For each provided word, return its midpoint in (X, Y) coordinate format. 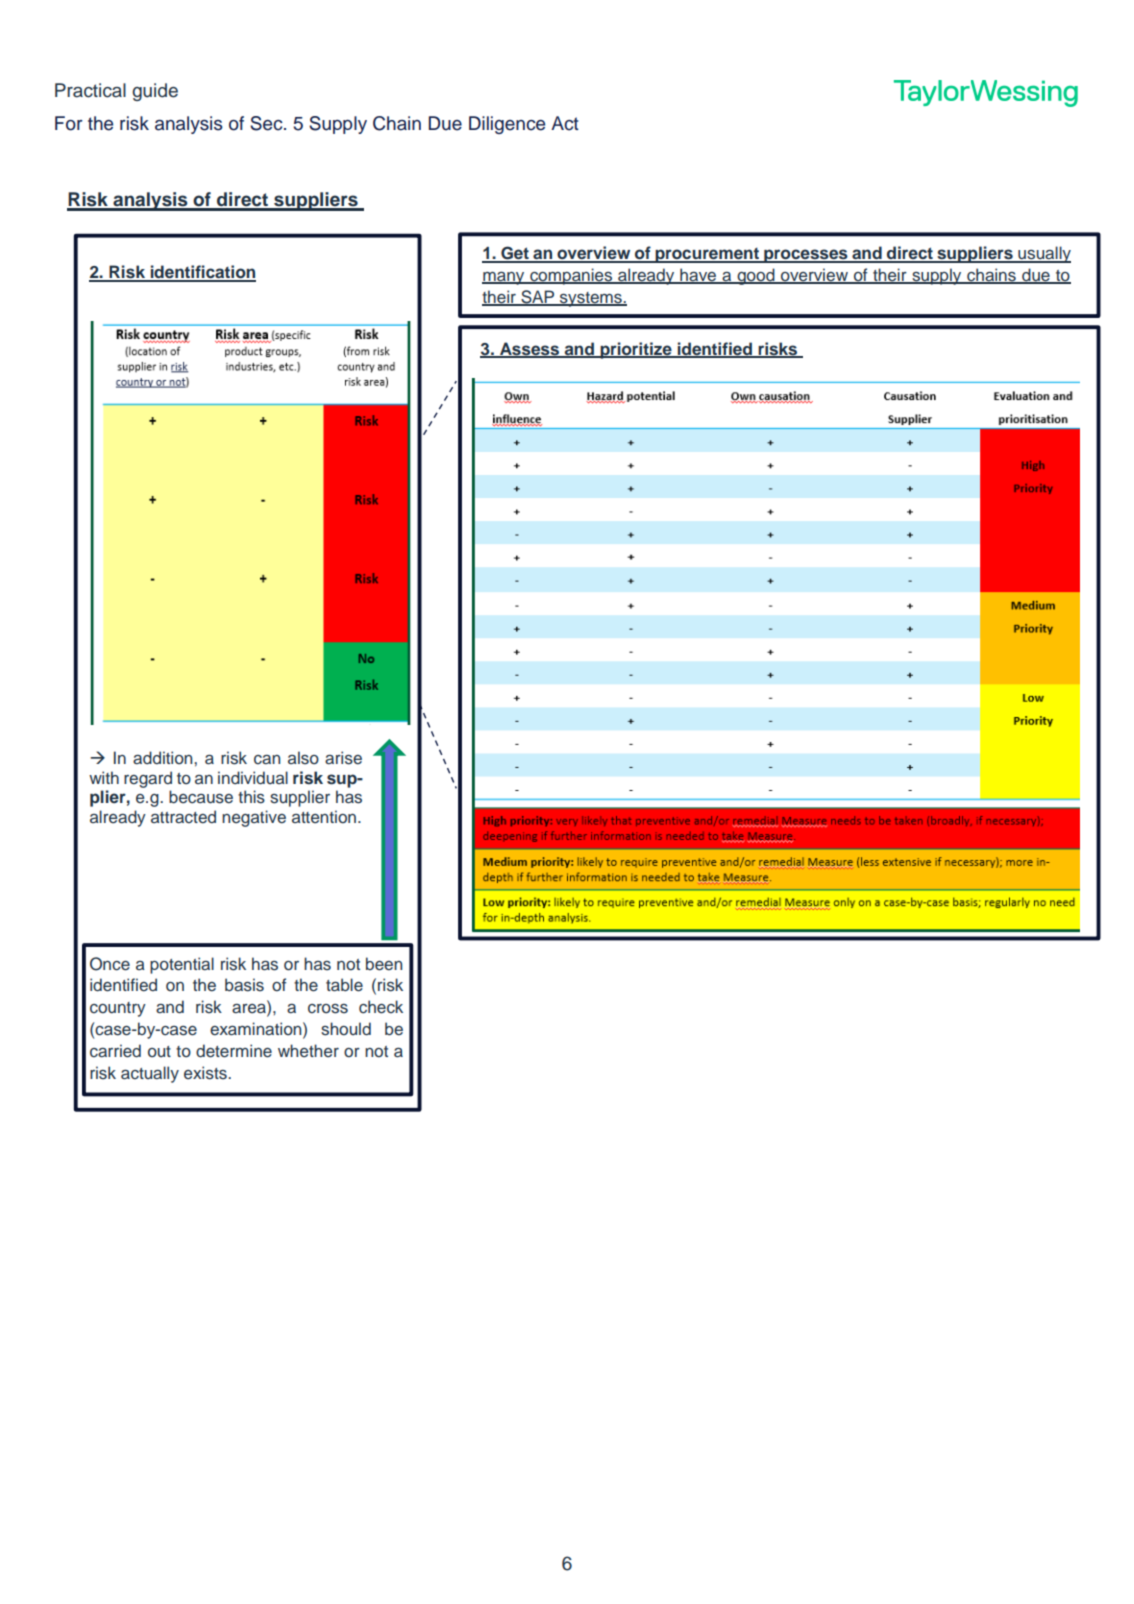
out (159, 1051)
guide (155, 92)
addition (164, 757)
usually (1043, 254)
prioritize (636, 350)
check (381, 1007)
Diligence (507, 125)
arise (343, 758)
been (384, 964)
